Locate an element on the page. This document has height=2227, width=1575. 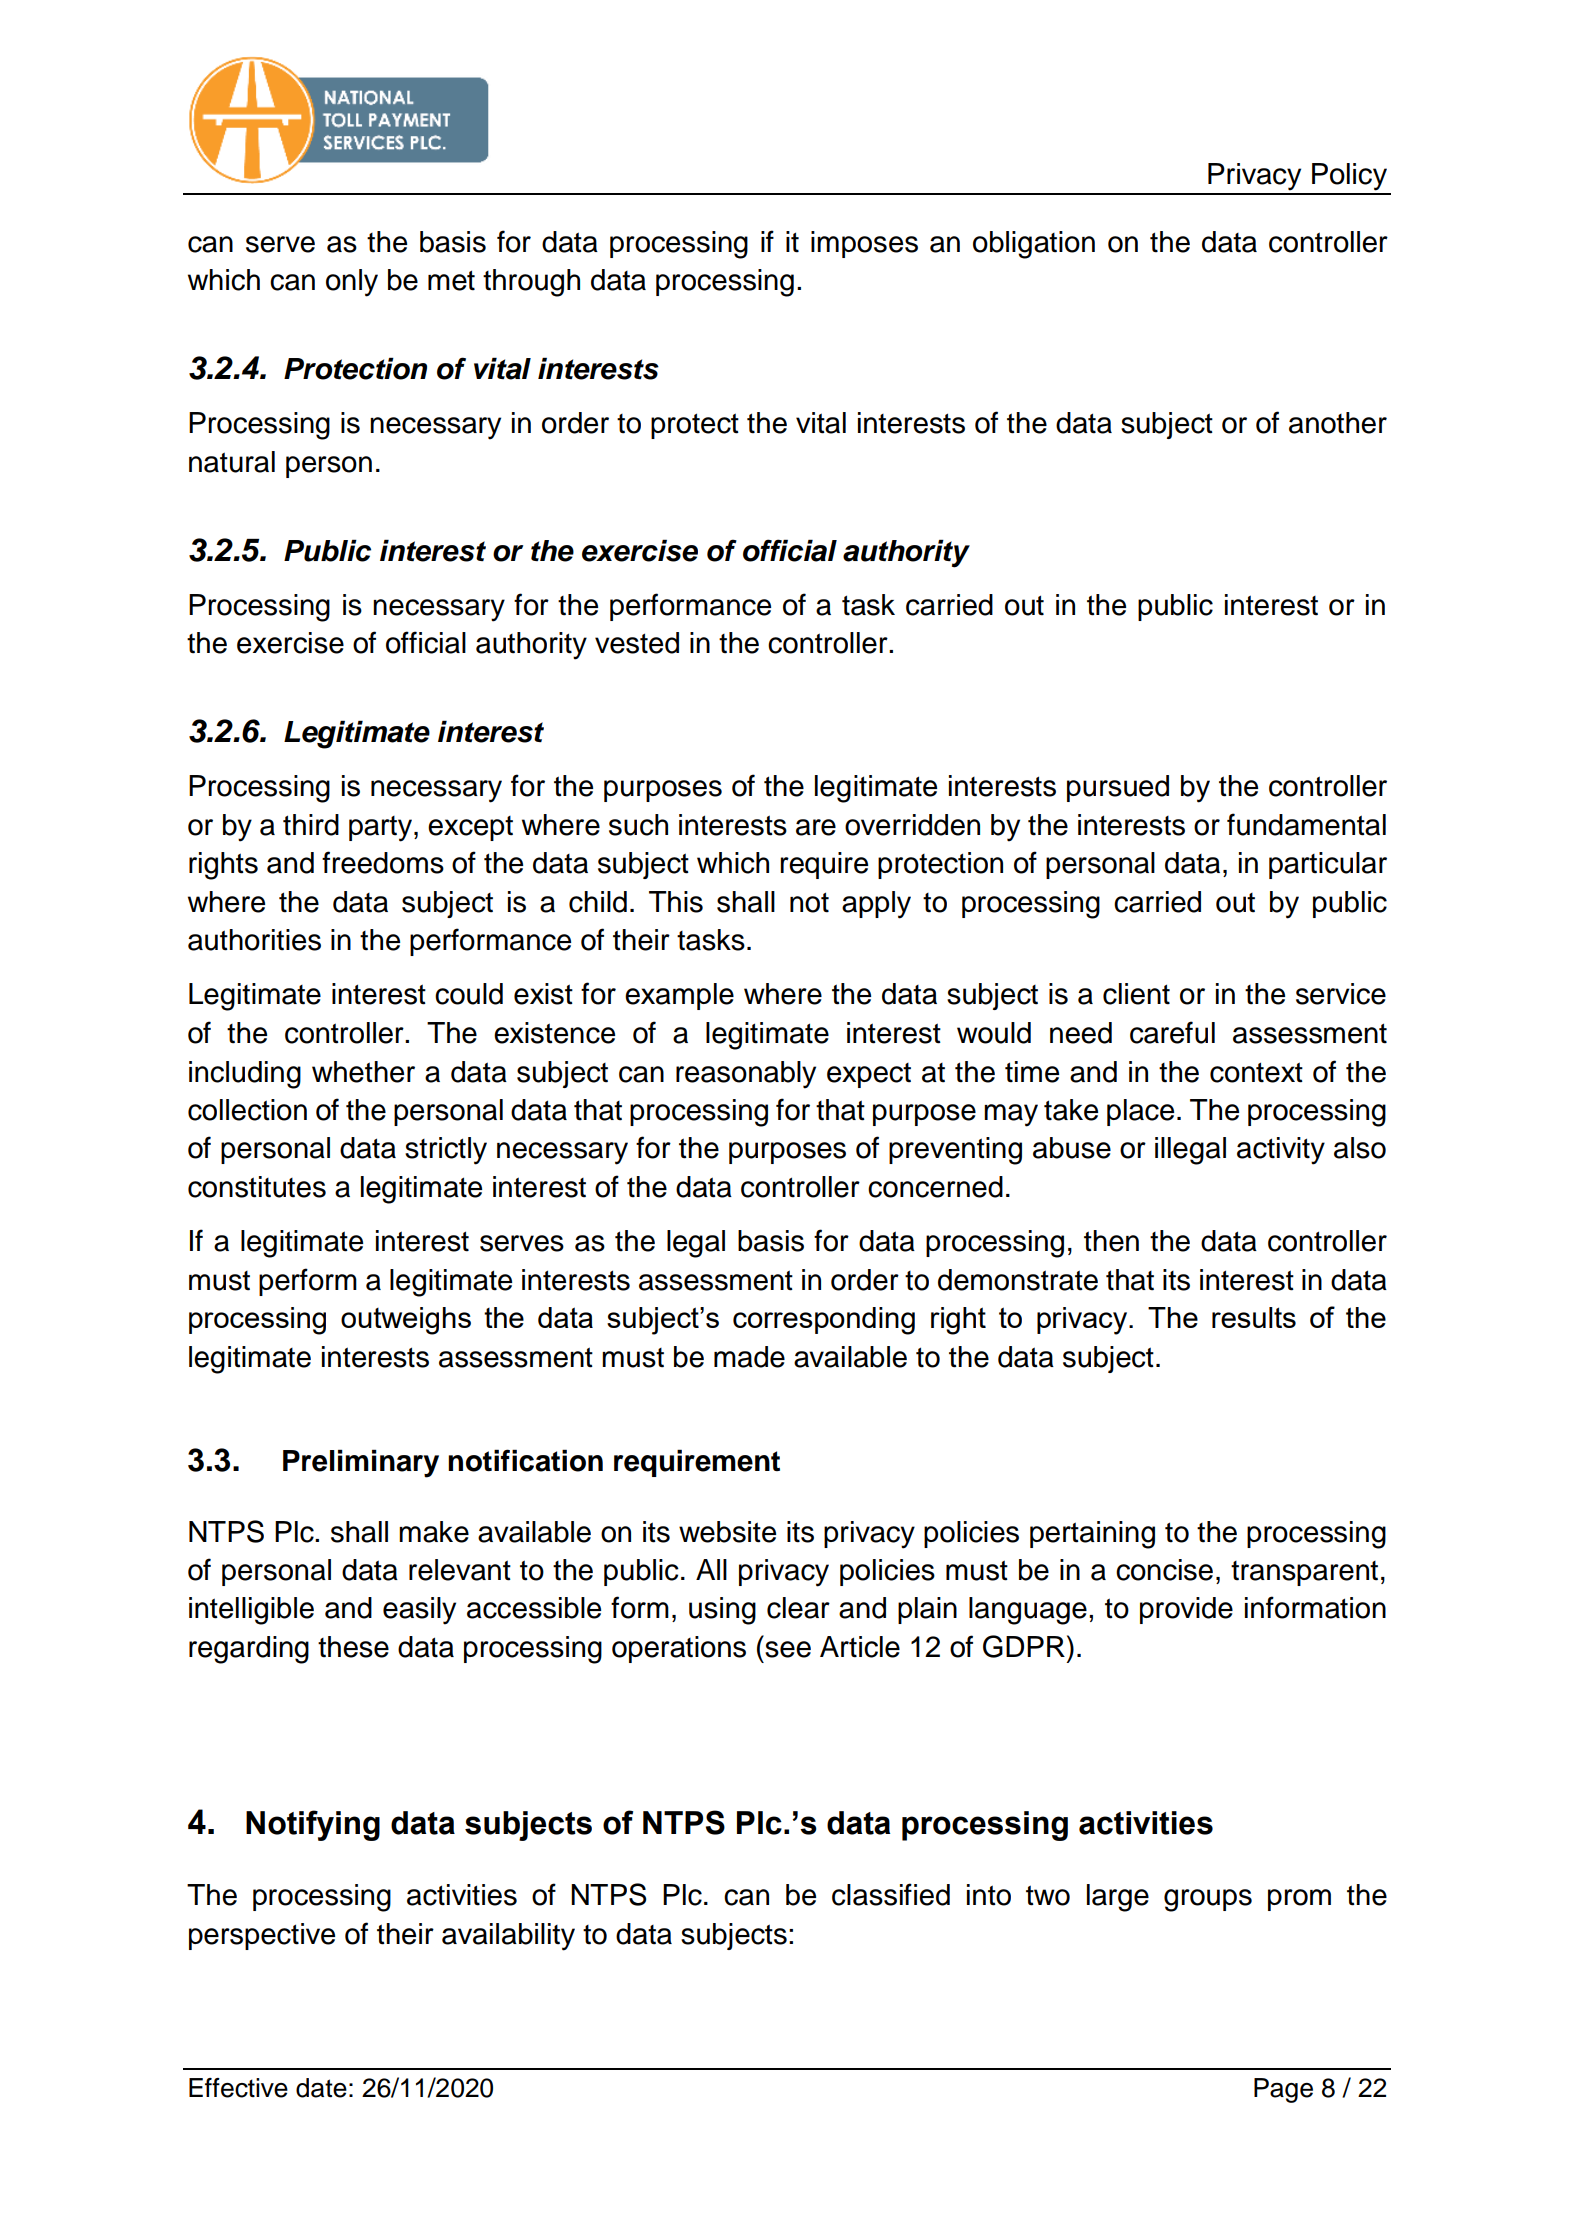
concise is located at coordinates (1164, 1570).
